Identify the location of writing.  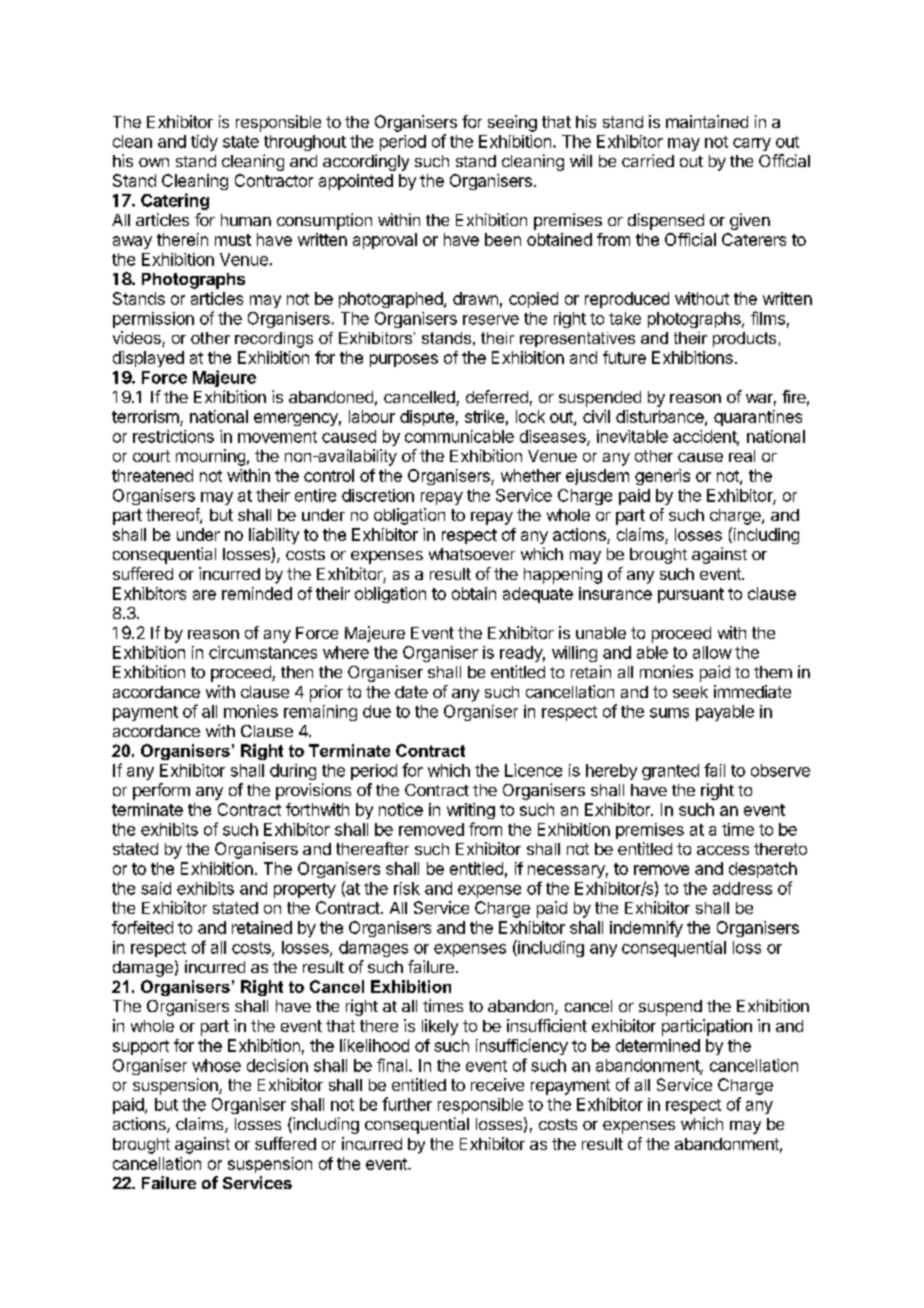
(471, 811).
